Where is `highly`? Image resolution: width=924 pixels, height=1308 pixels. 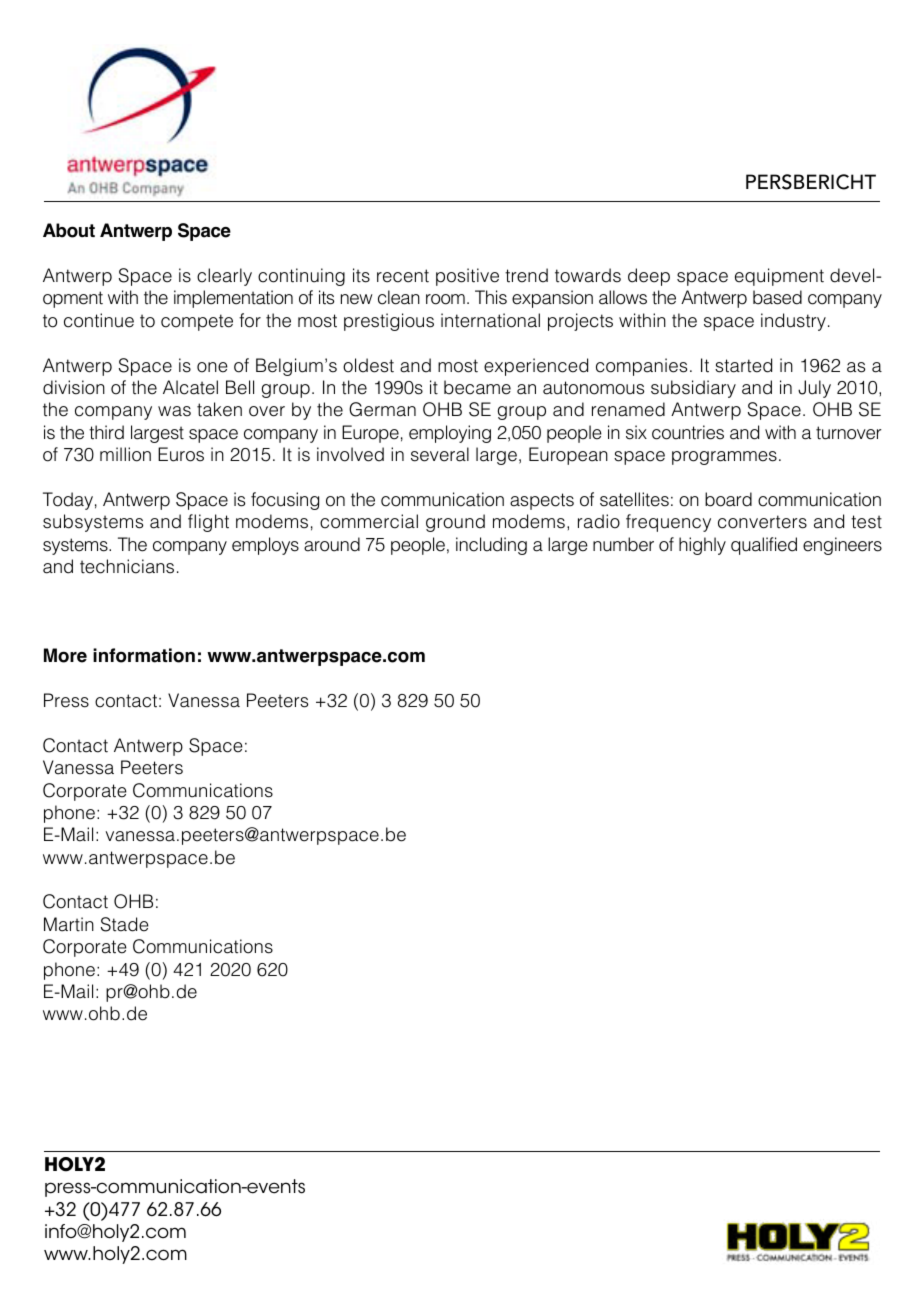
highly is located at coordinates (702, 546).
